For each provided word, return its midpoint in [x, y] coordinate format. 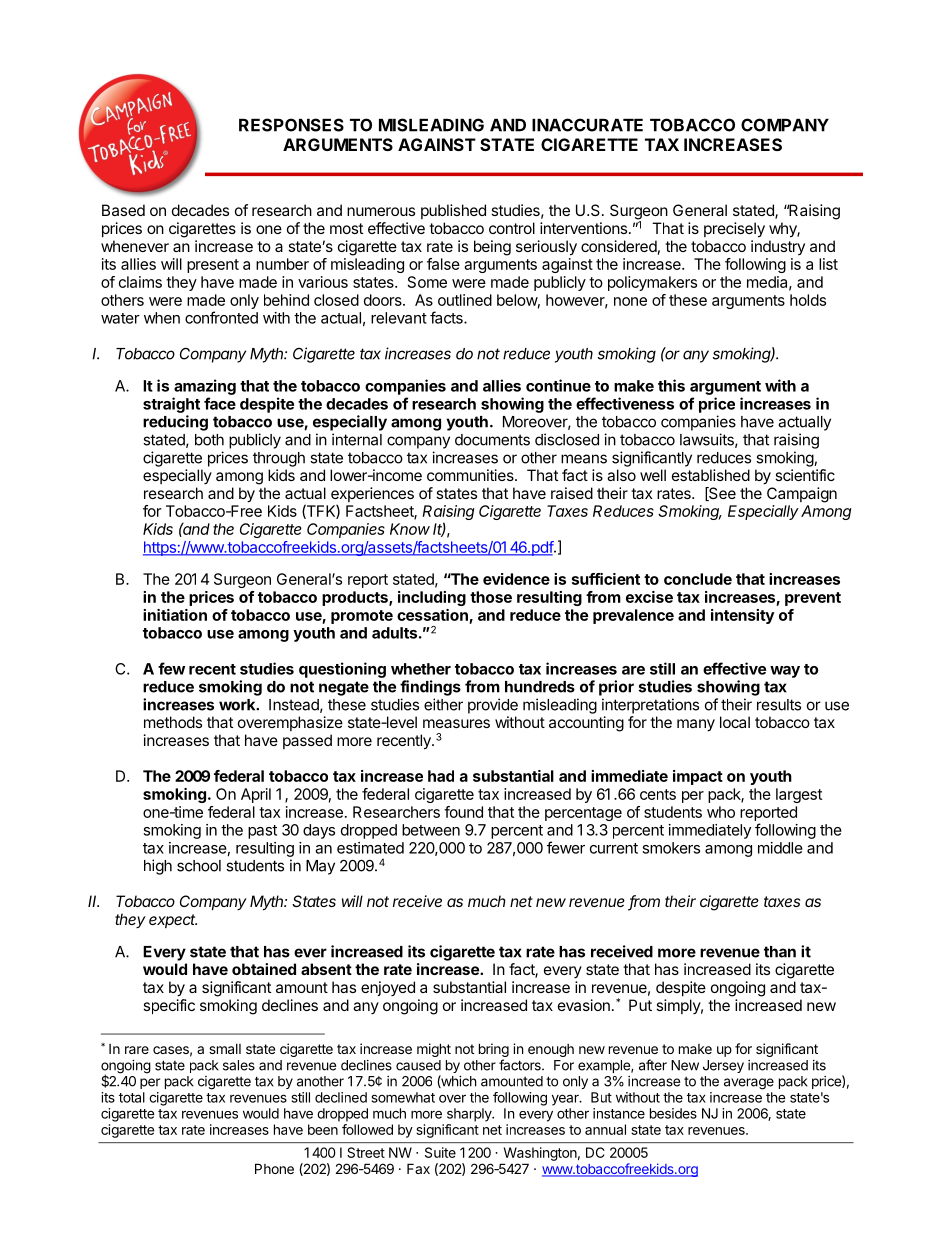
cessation [432, 615]
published [453, 211]
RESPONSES [291, 125]
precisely [734, 230]
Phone [274, 1168]
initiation [175, 615]
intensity [742, 616]
